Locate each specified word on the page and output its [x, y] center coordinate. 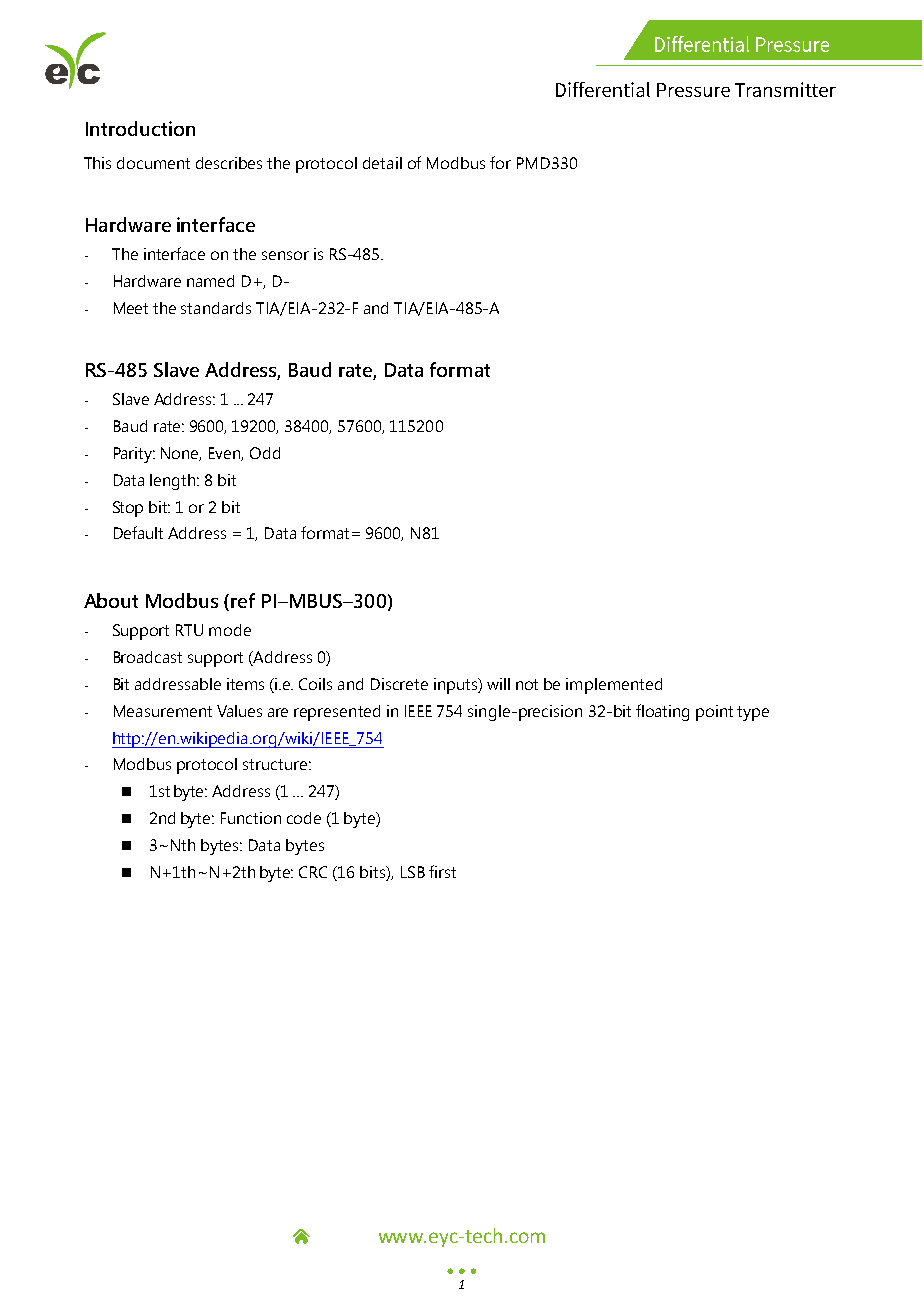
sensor [285, 255]
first [442, 871]
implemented [614, 686]
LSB [413, 872]
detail [382, 163]
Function [251, 818]
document [153, 163]
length [174, 482]
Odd [265, 453]
